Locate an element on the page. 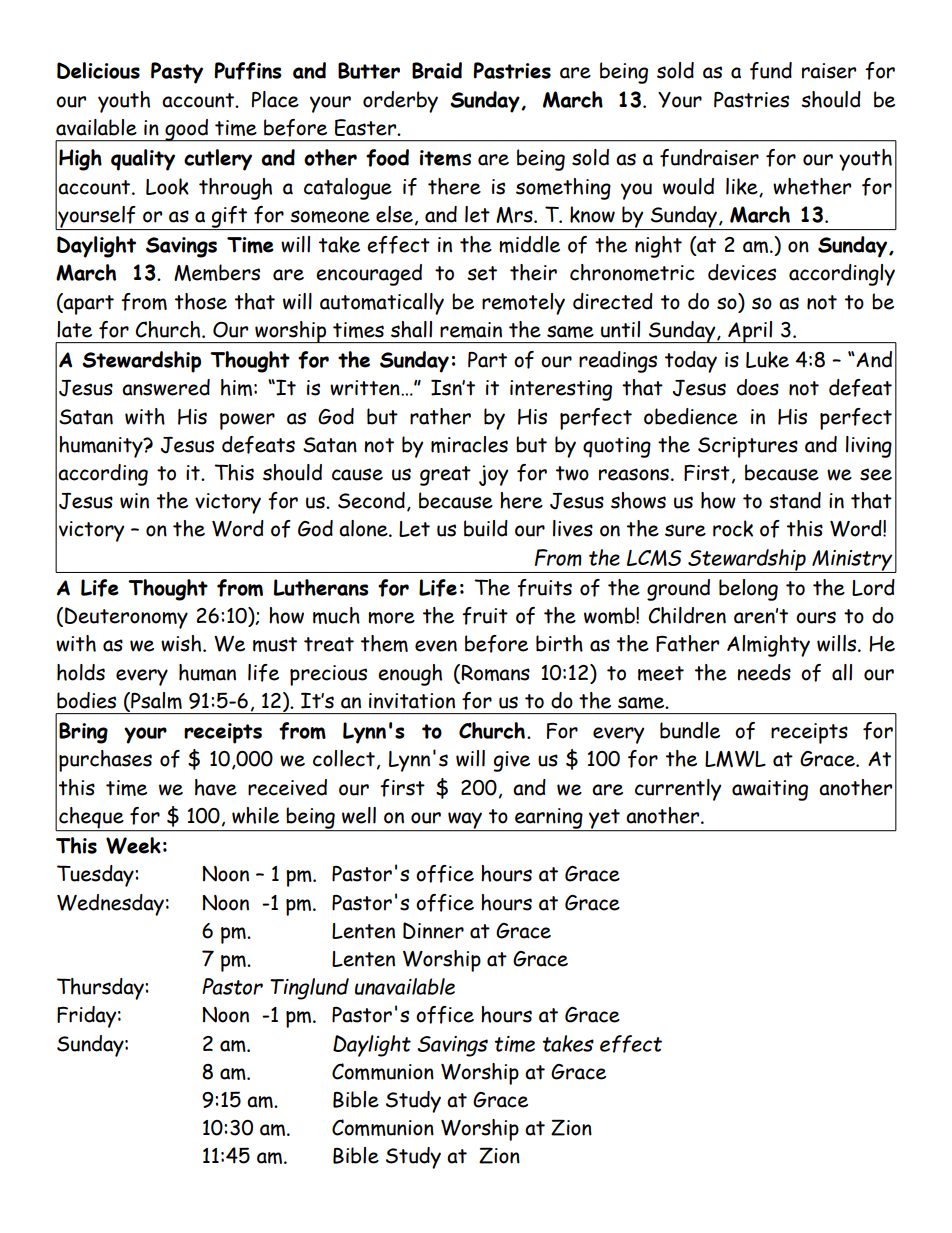  Braid is located at coordinates (437, 70).
